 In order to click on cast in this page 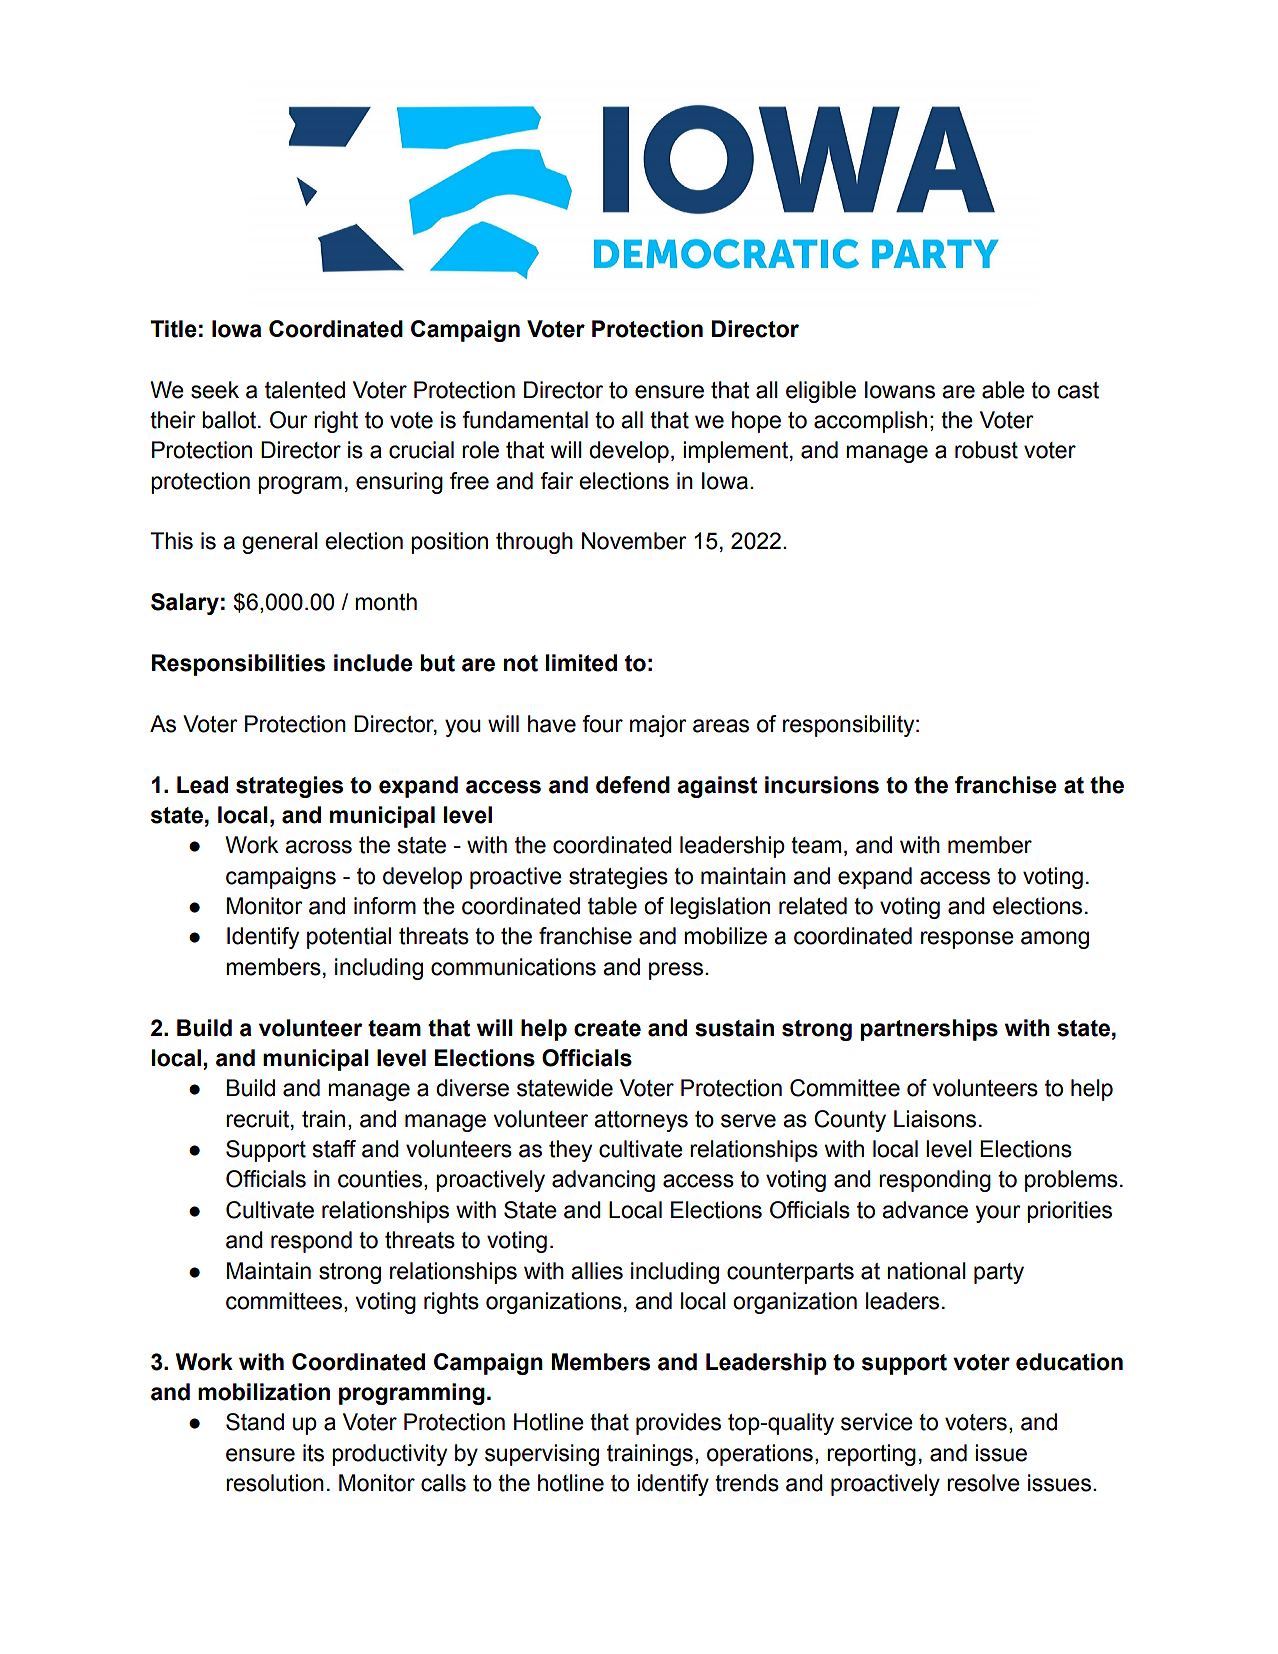, I will do `click(1078, 390)`.
